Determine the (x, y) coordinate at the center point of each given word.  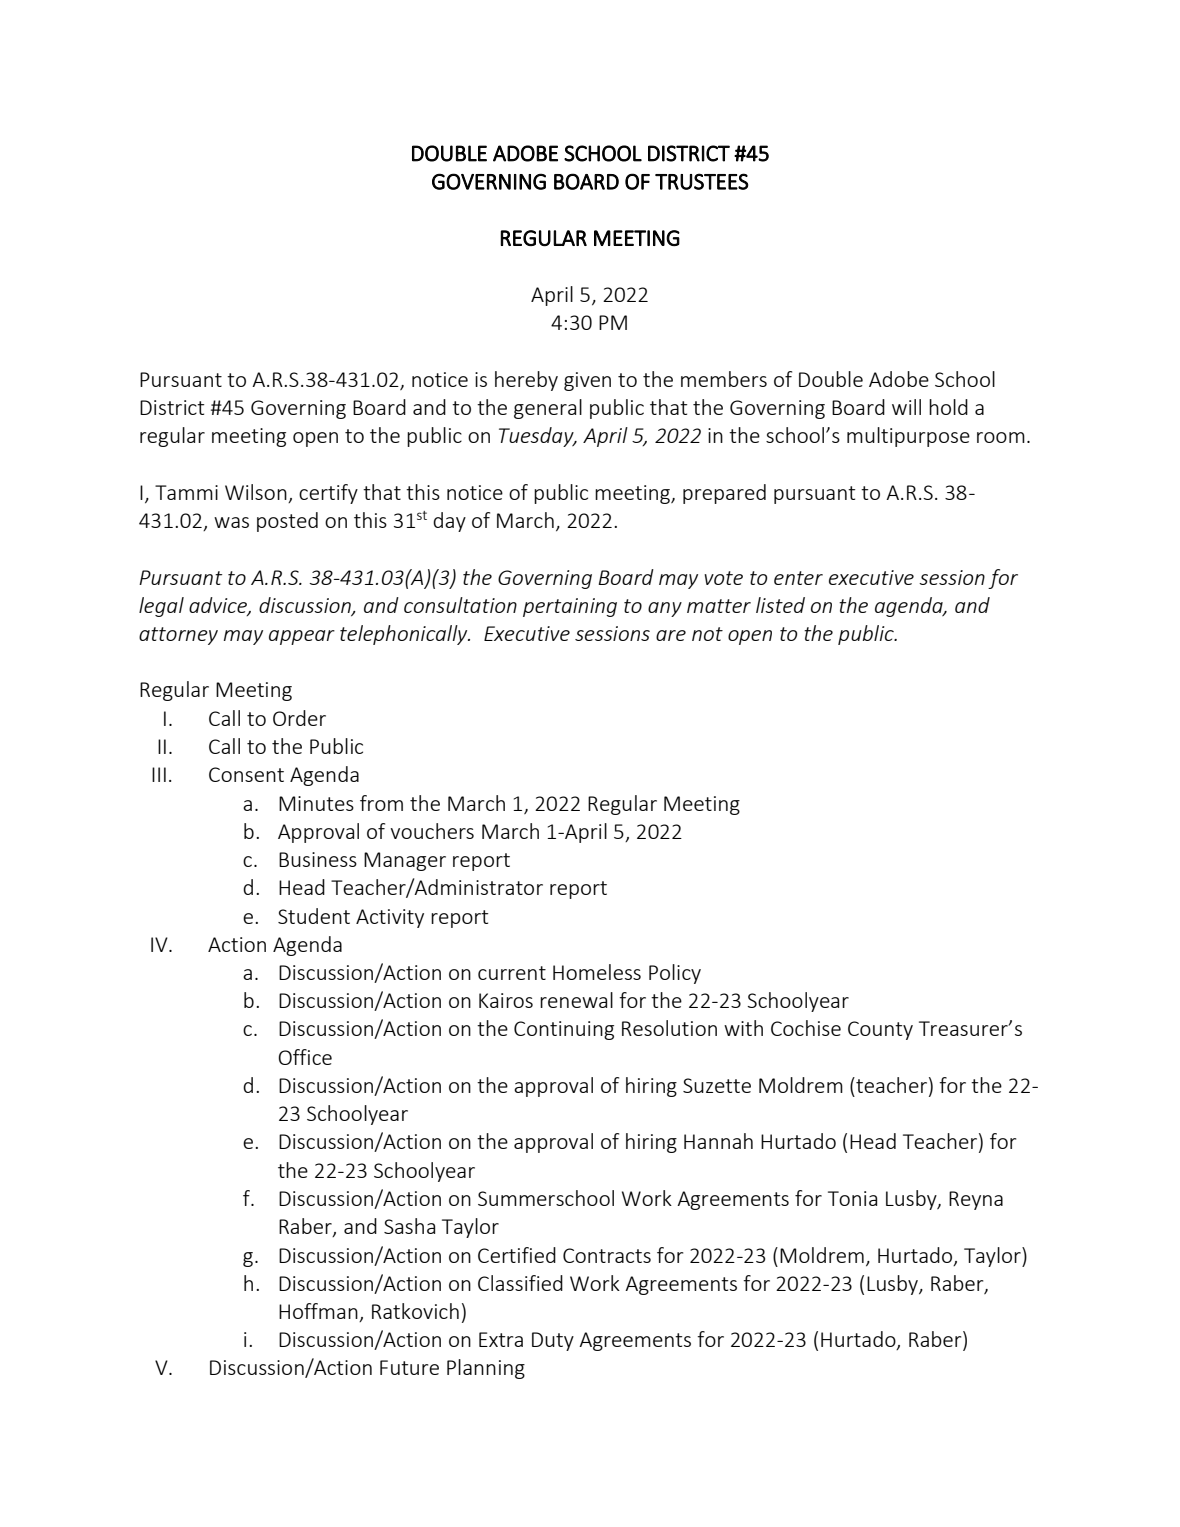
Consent (246, 774)
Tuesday (537, 437)
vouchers (432, 831)
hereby (526, 381)
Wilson (256, 492)
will (906, 407)
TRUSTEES (702, 181)
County (880, 1030)
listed (780, 605)
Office (305, 1057)
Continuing (564, 1030)
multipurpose (908, 437)
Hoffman (319, 1312)
